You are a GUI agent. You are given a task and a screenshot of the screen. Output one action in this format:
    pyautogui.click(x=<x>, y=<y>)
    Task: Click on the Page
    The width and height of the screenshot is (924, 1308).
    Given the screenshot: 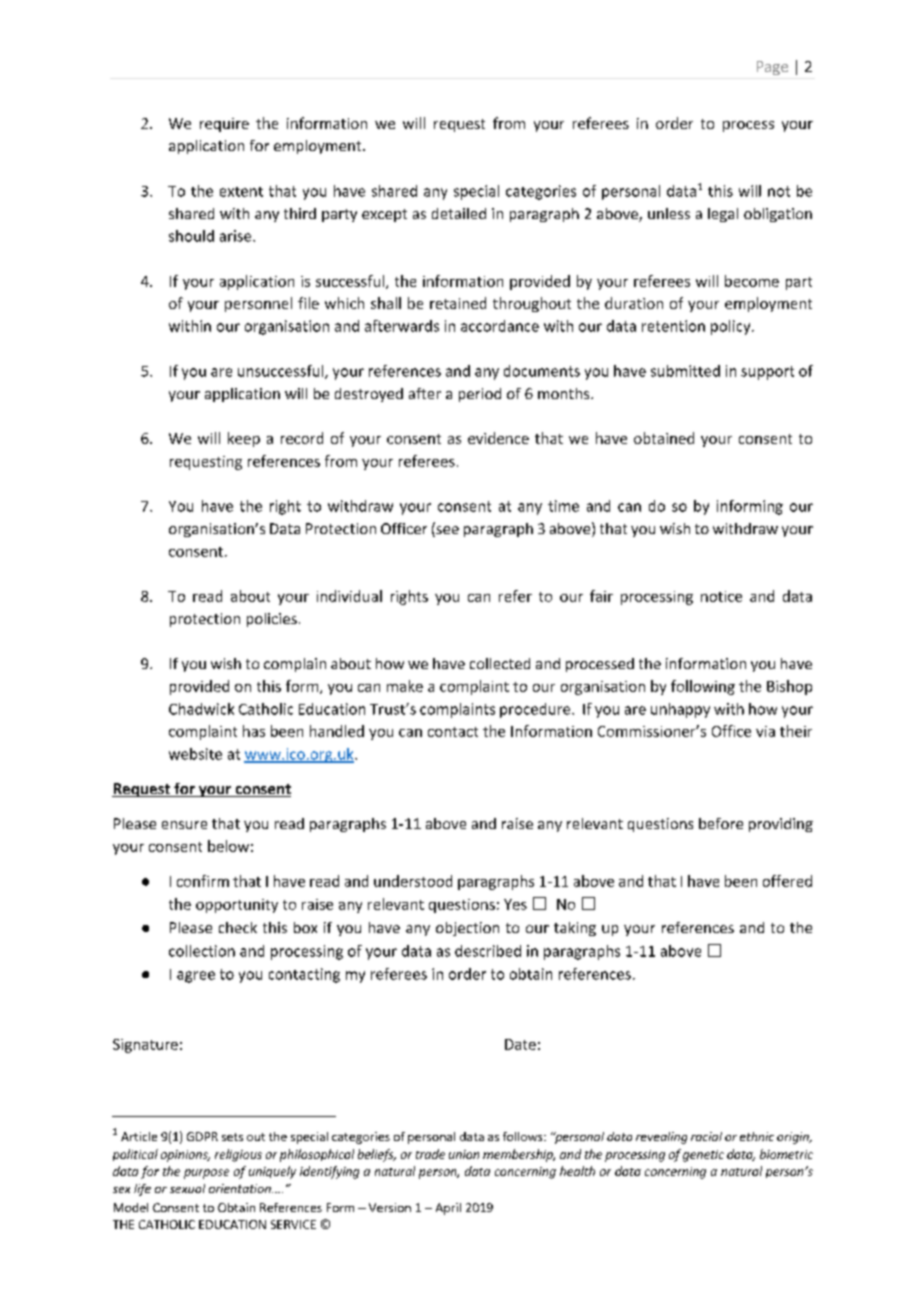 What is the action you would take?
    pyautogui.click(x=772, y=68)
